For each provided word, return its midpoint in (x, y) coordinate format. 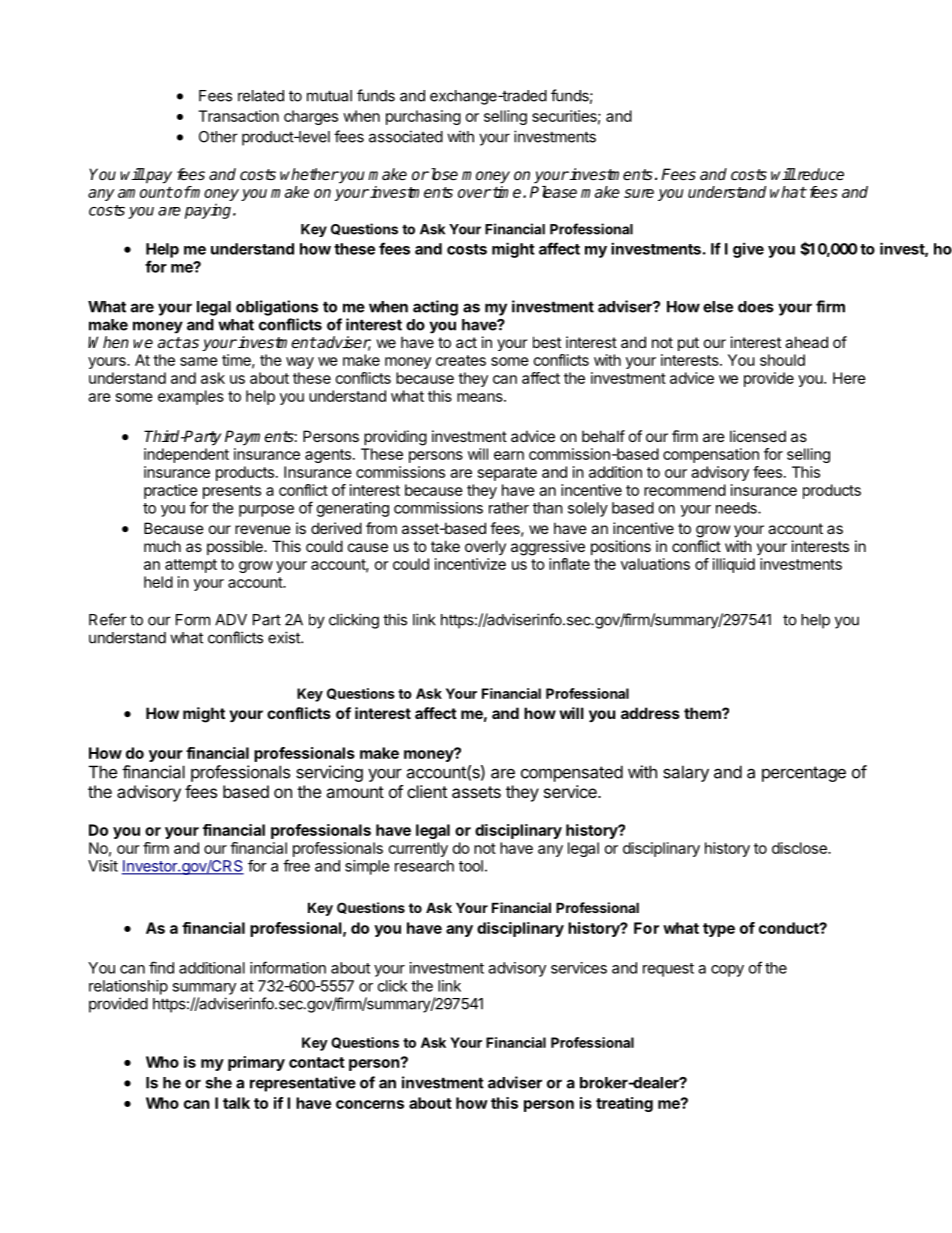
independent (186, 455)
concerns (370, 1104)
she (219, 1083)
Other (218, 137)
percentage (804, 774)
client (427, 791)
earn (509, 455)
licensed (758, 436)
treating (624, 1104)
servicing (329, 773)
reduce (819, 174)
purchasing (423, 117)
